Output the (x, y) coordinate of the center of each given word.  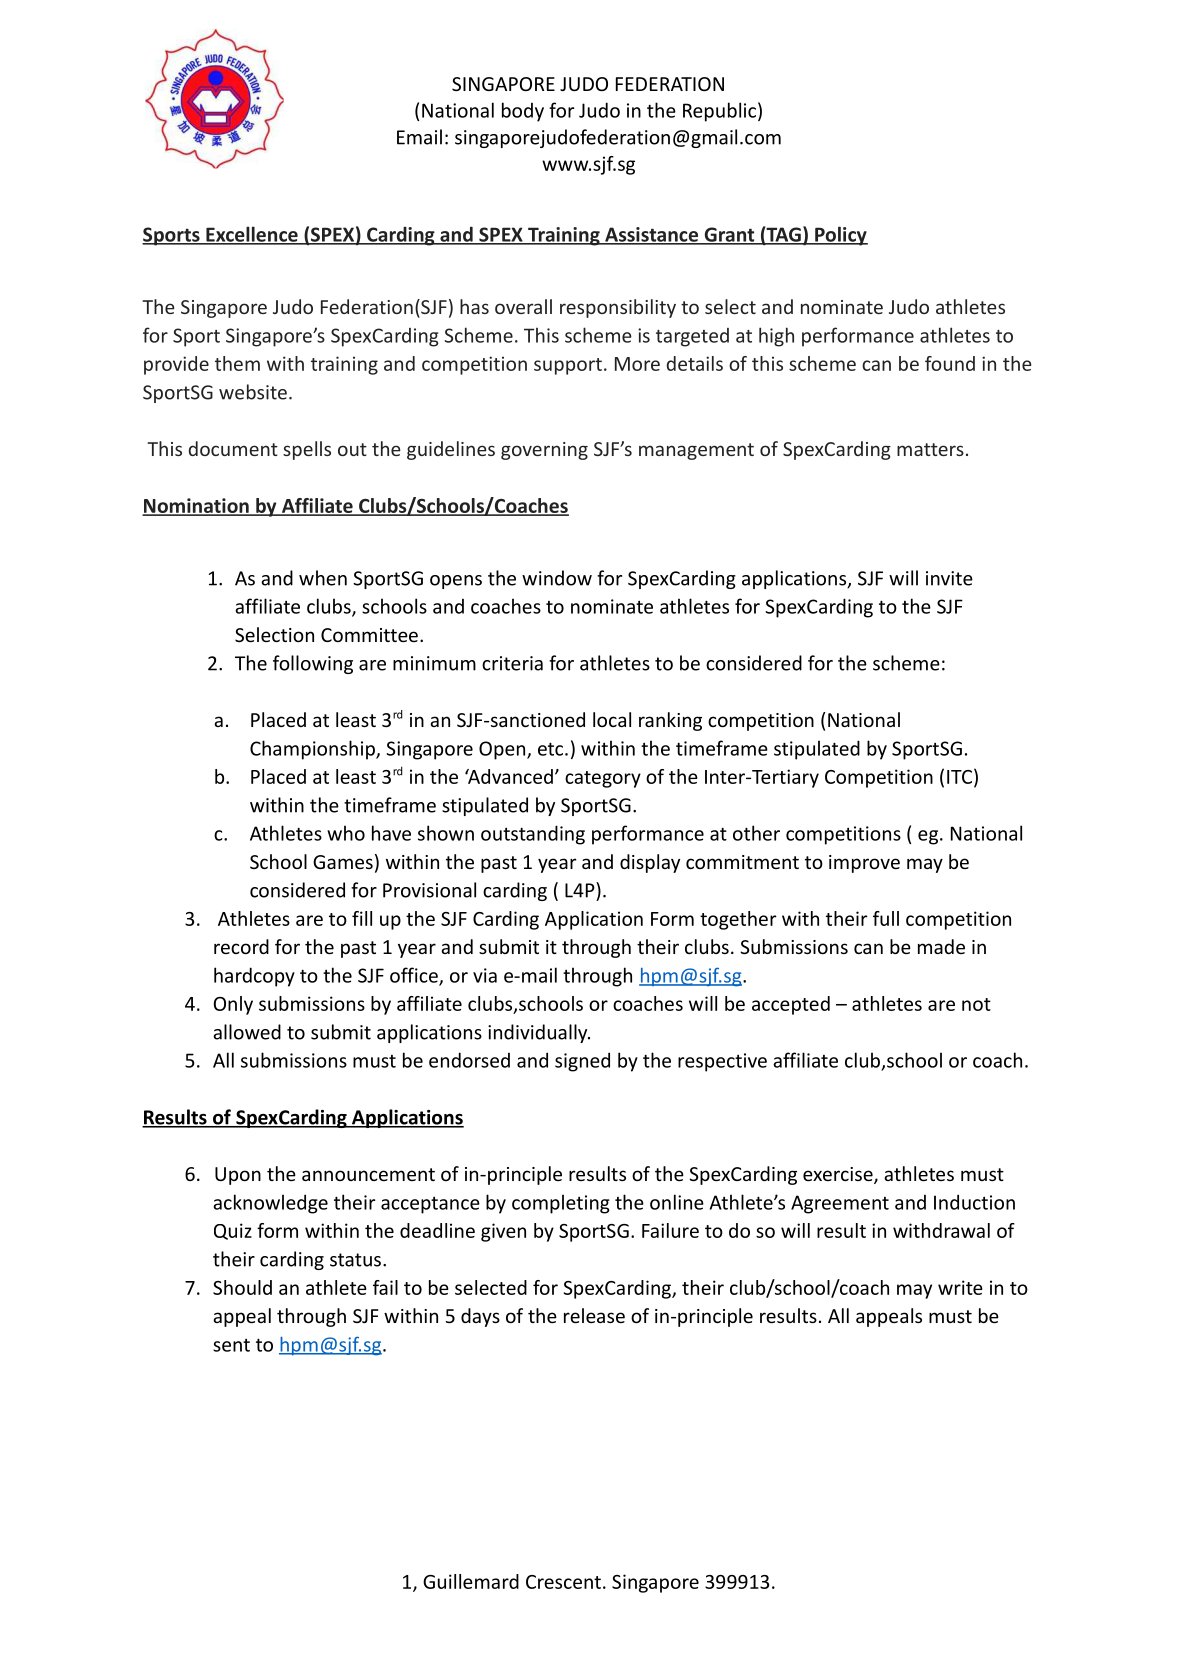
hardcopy (254, 977)
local (612, 719)
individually (539, 1033)
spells (307, 450)
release (594, 1315)
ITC (959, 777)
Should (242, 1287)
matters (930, 449)
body (523, 112)
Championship (313, 750)
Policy (840, 236)
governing (544, 451)
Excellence (252, 235)
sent (231, 1345)
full (886, 918)
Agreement (840, 1204)
